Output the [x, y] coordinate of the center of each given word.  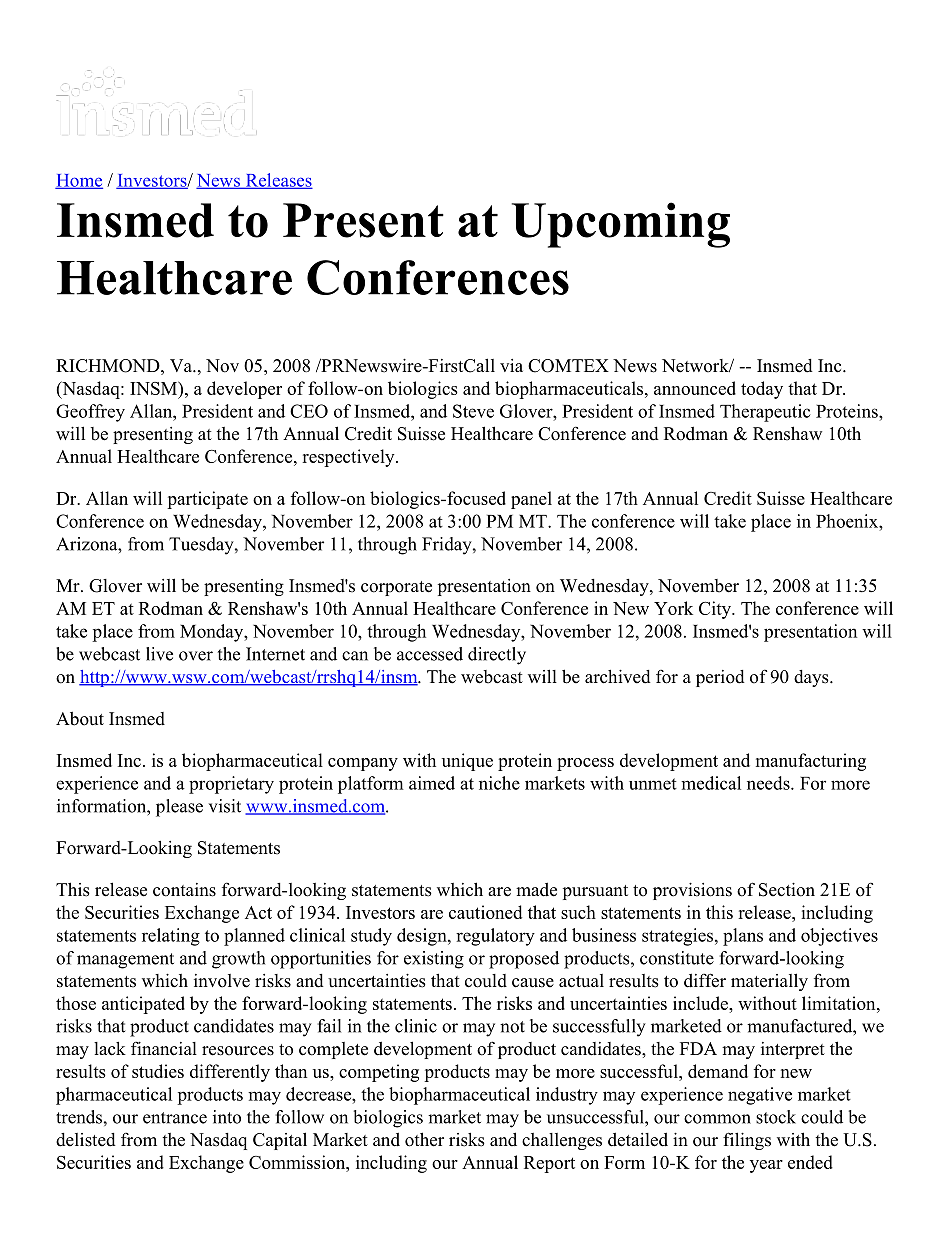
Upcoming [621, 225]
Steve [473, 411]
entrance [175, 1118]
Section [787, 889]
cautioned [485, 912]
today [762, 390]
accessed [430, 654]
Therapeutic [765, 413]
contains [184, 890]
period [720, 678]
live [159, 654]
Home [79, 181]
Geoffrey [90, 413]
